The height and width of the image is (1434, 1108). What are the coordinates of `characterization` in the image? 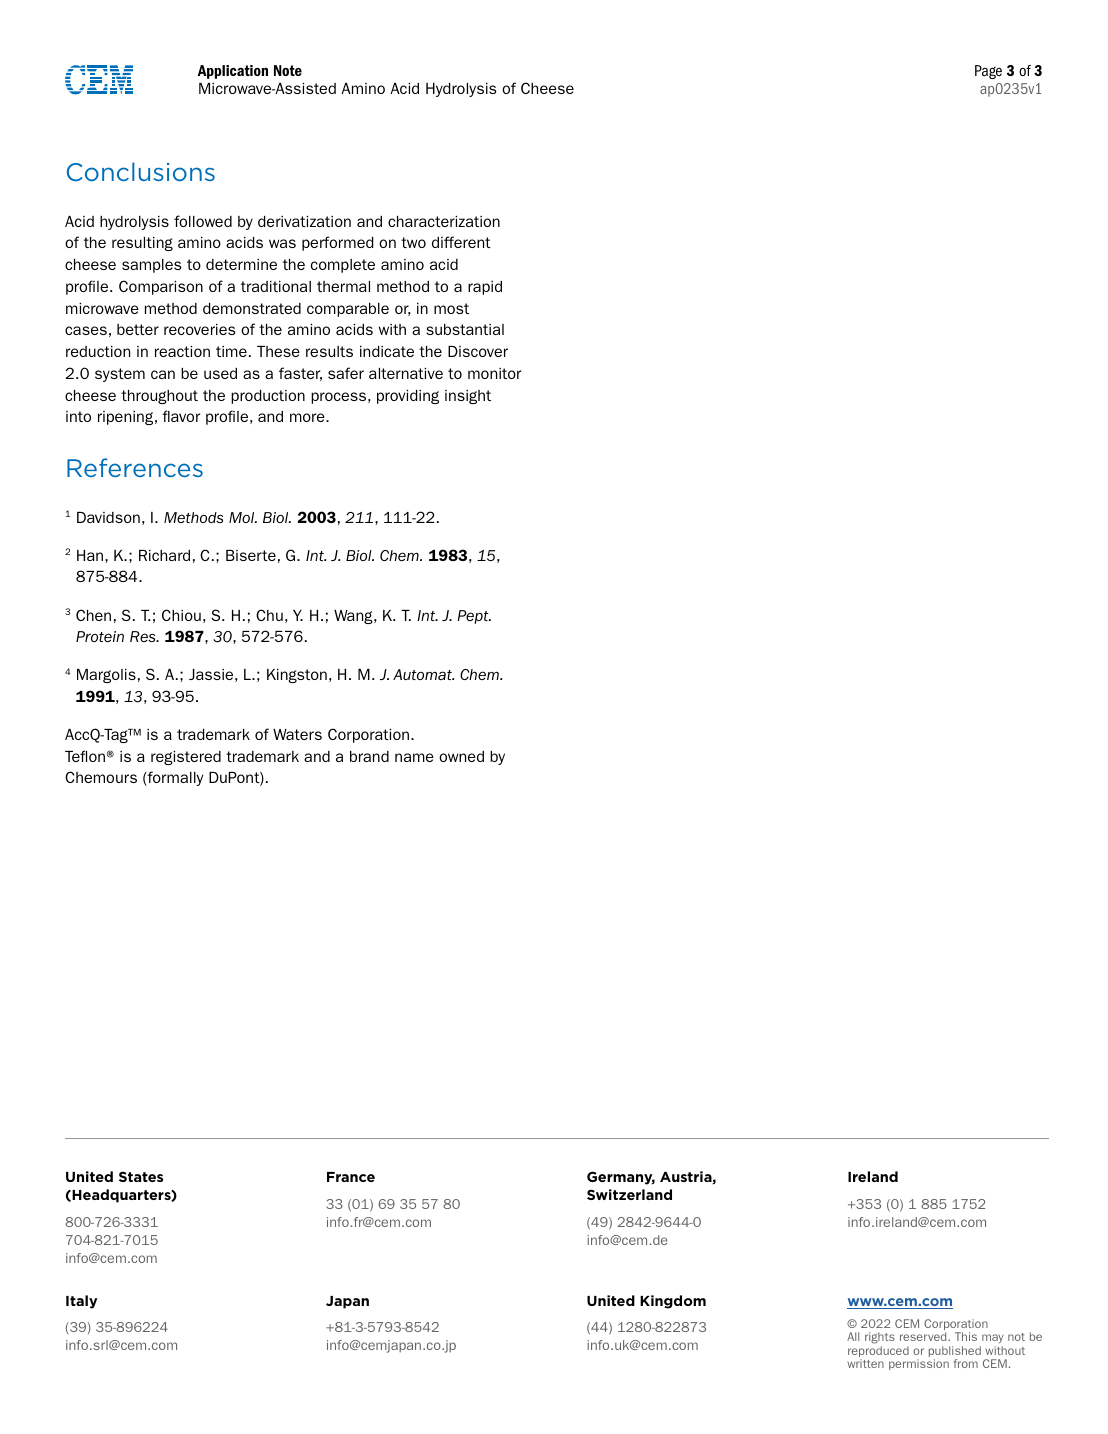 It's located at (444, 221).
